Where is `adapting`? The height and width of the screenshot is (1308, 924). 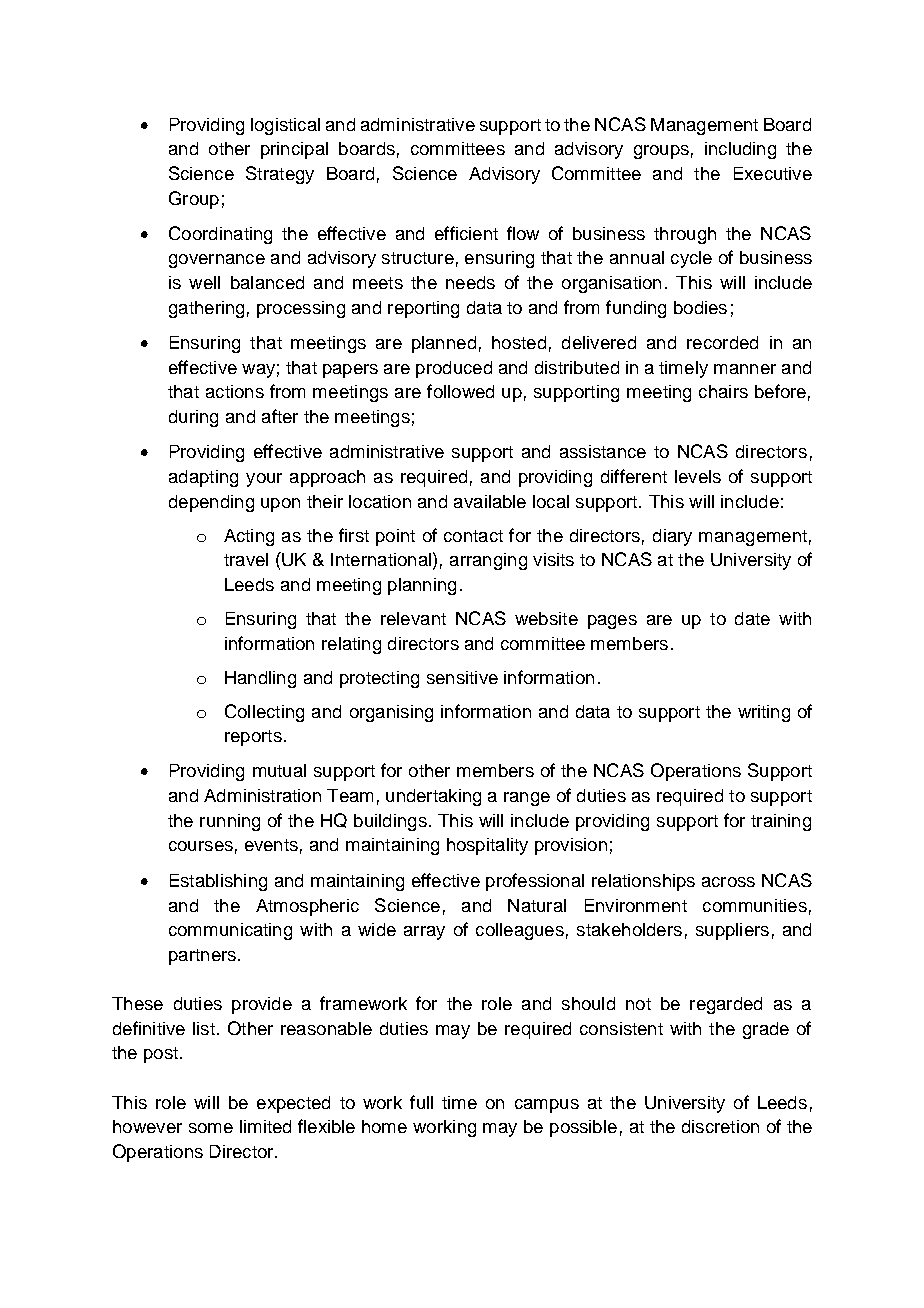
adapting is located at coordinates (203, 478).
